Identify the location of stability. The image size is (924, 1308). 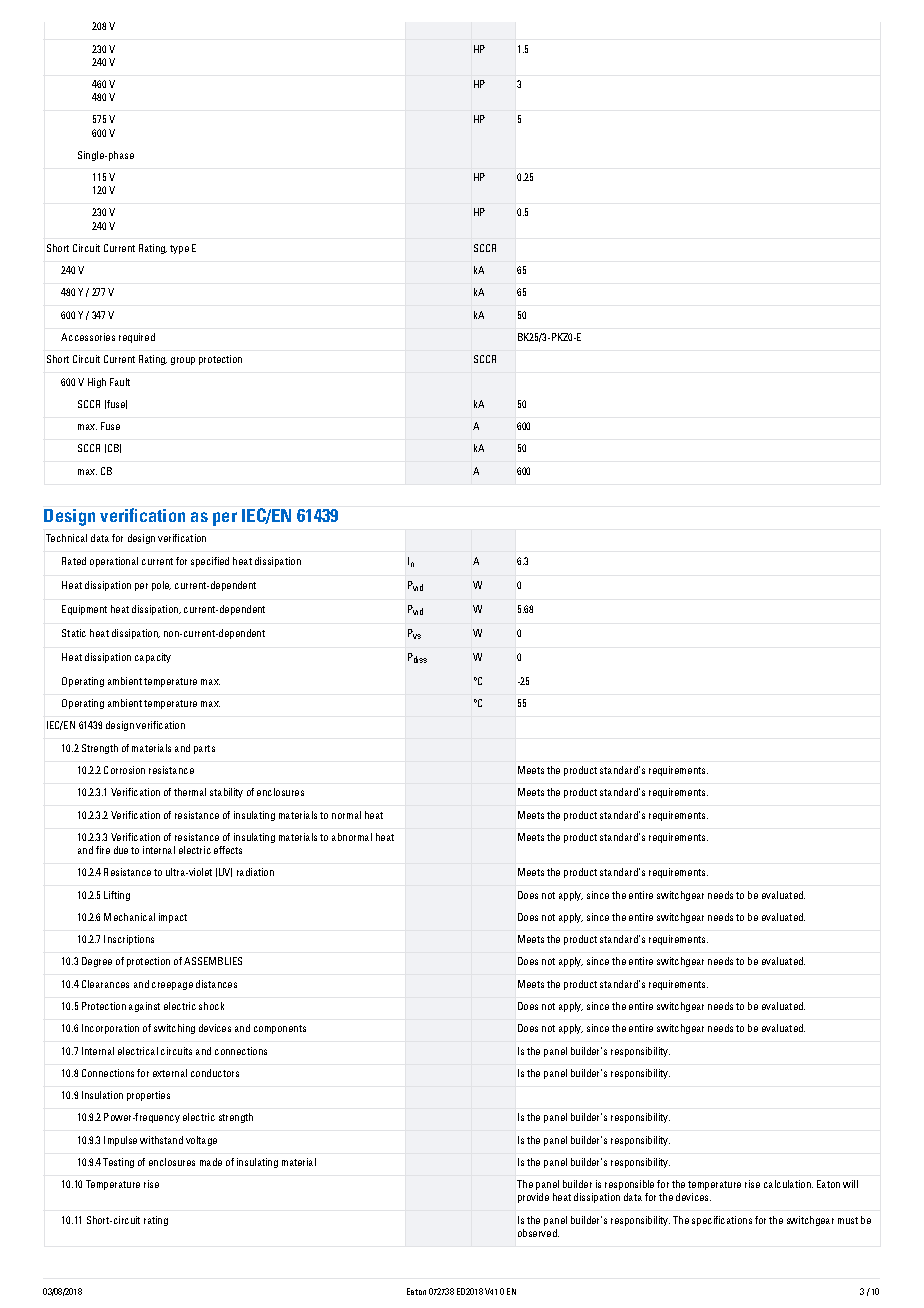
(226, 793).
